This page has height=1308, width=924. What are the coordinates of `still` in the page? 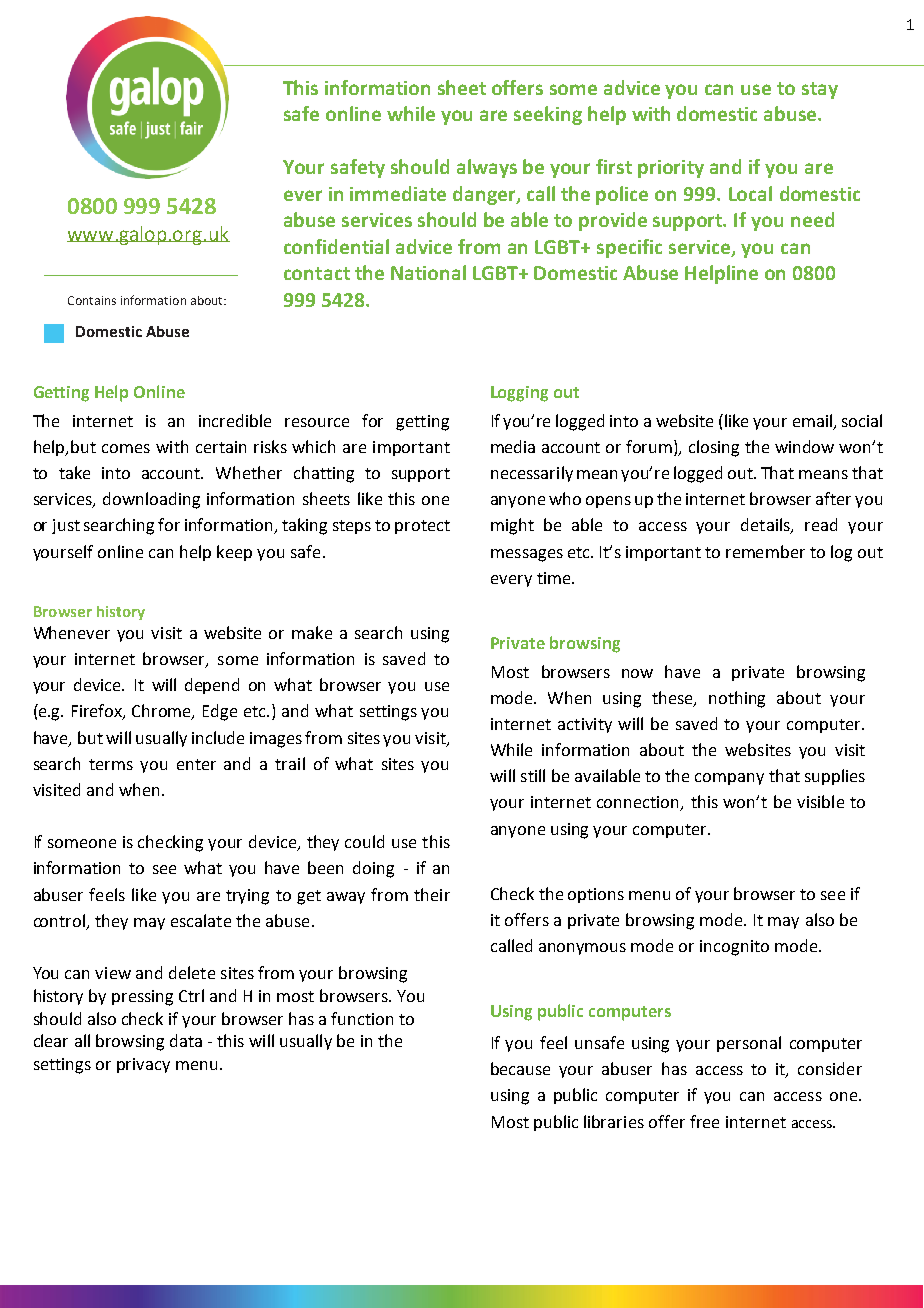 It's located at (533, 775).
